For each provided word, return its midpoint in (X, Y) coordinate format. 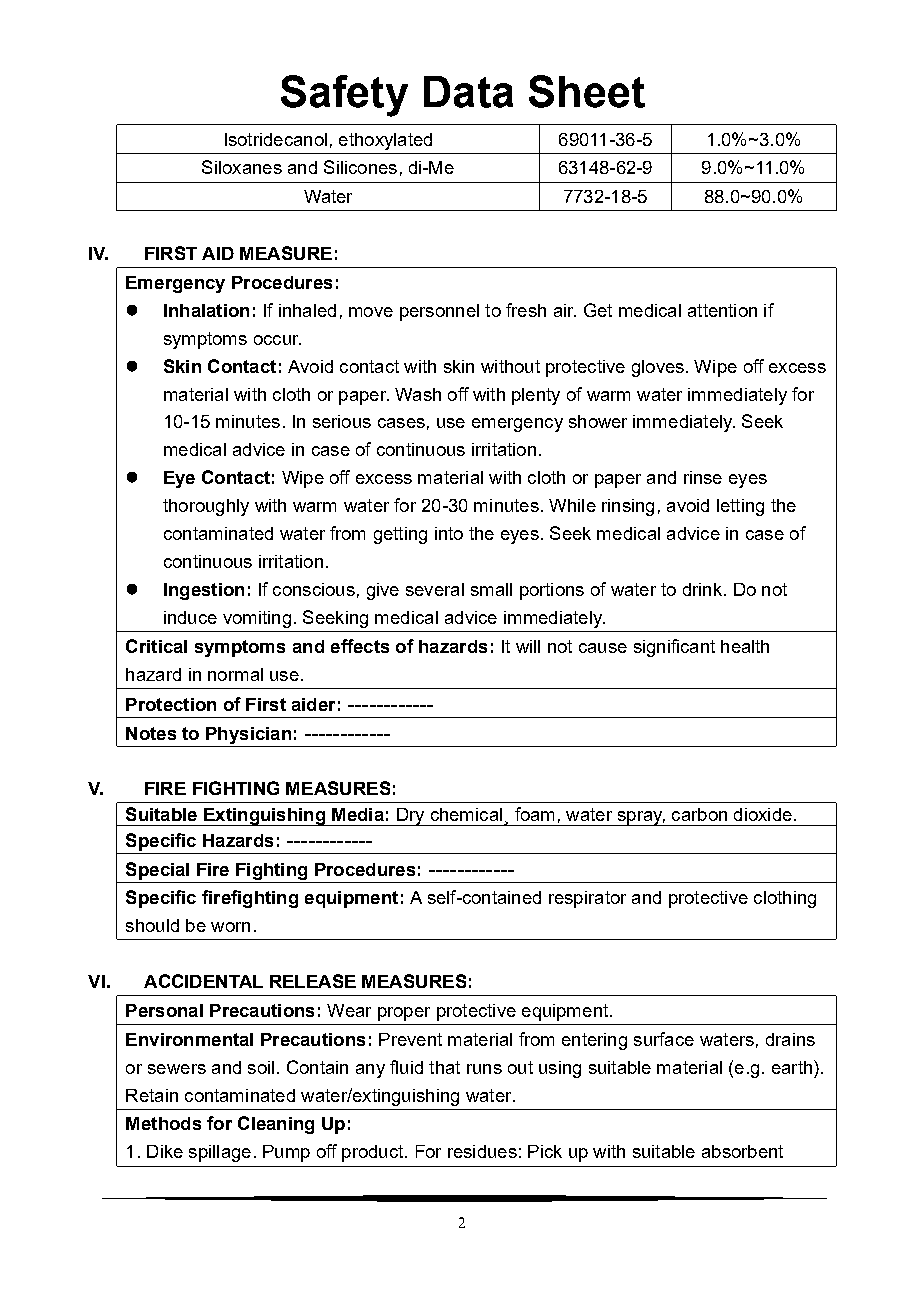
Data (468, 92)
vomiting (257, 619)
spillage (220, 1153)
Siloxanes (242, 167)
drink (704, 589)
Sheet (587, 91)
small (491, 589)
